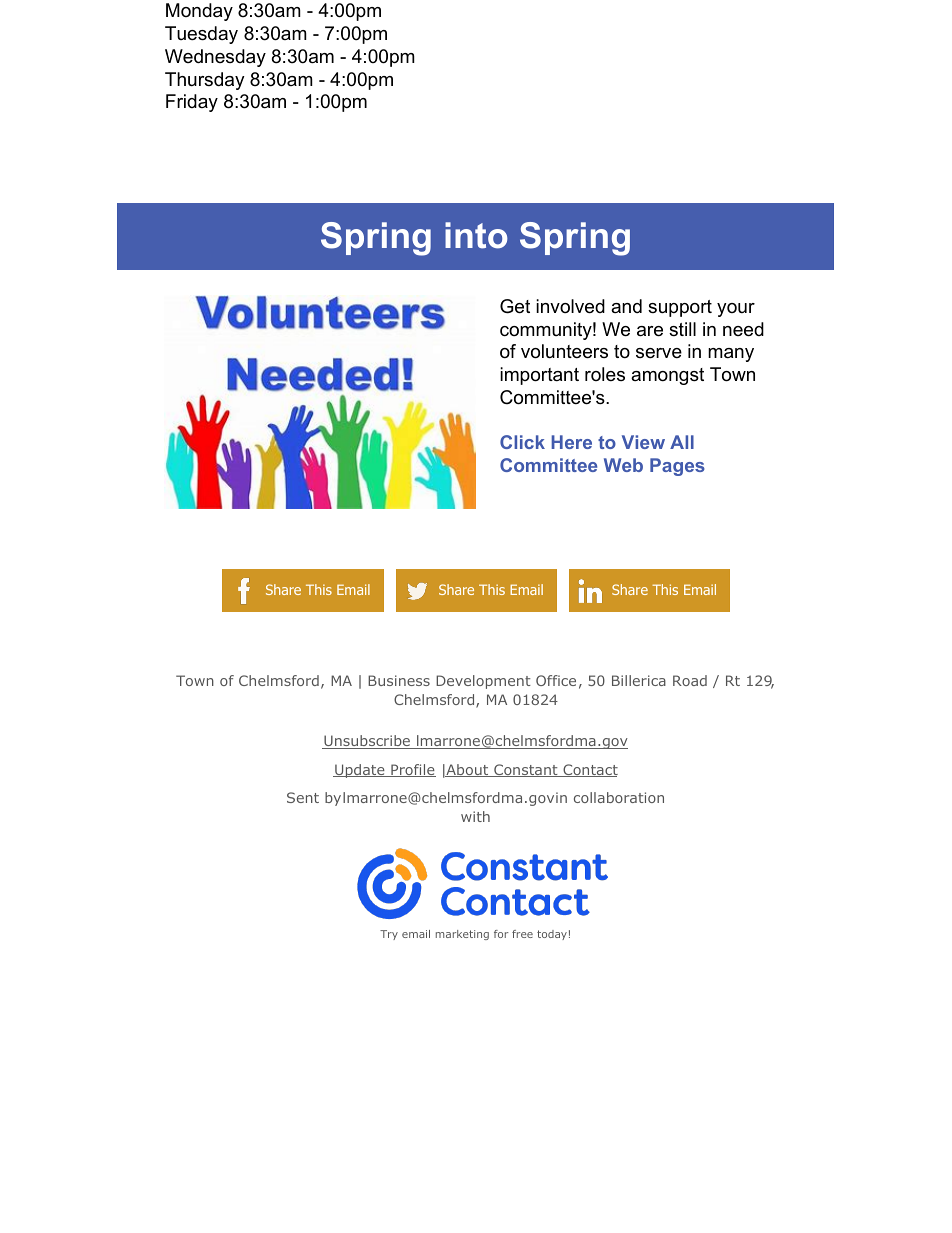 Image resolution: width=952 pixels, height=1233 pixels. What do you see at coordinates (412, 770) in the screenshot?
I see `Profile` at bounding box center [412, 770].
